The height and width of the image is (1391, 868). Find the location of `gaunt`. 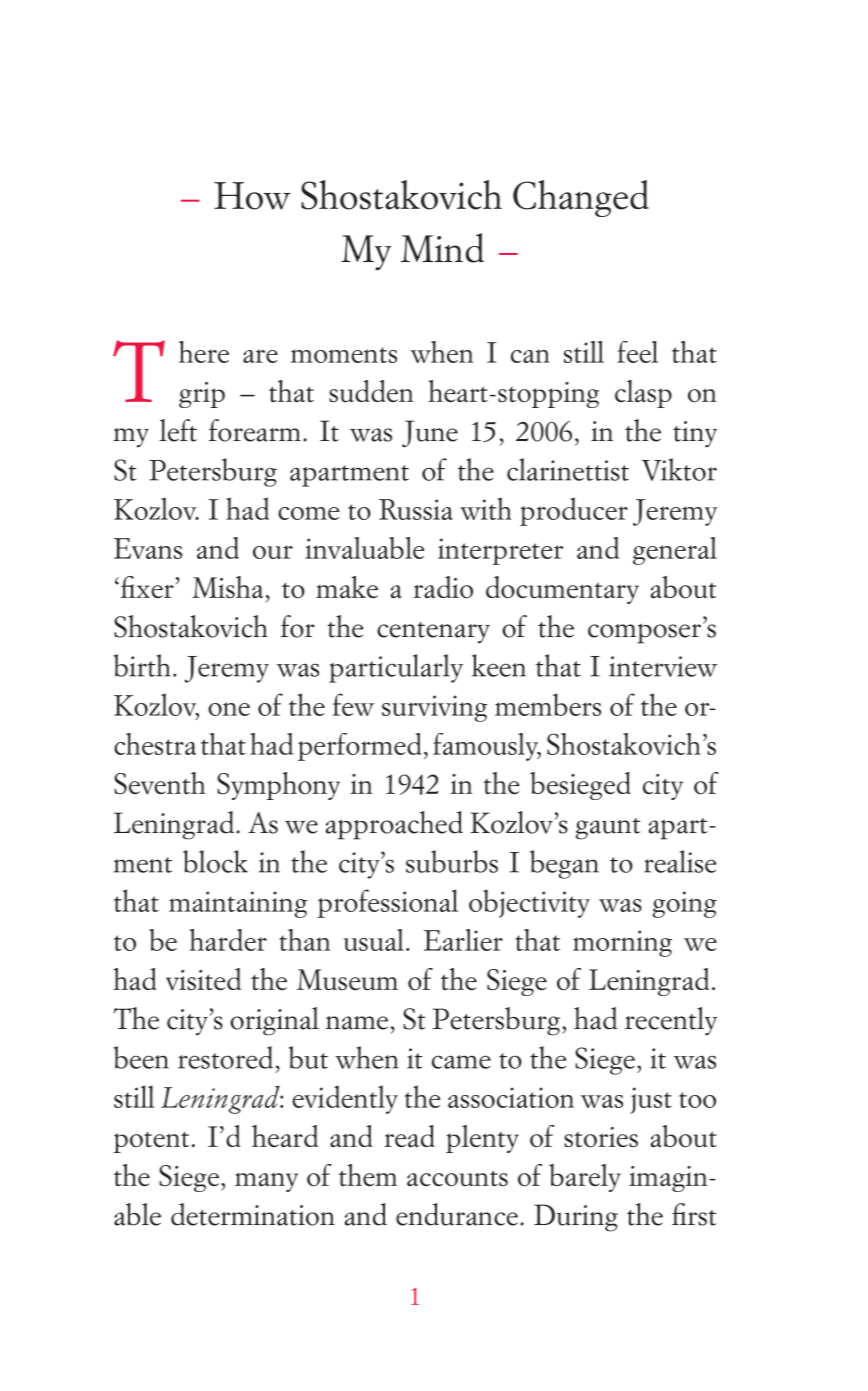

gaunt is located at coordinates (607, 829).
